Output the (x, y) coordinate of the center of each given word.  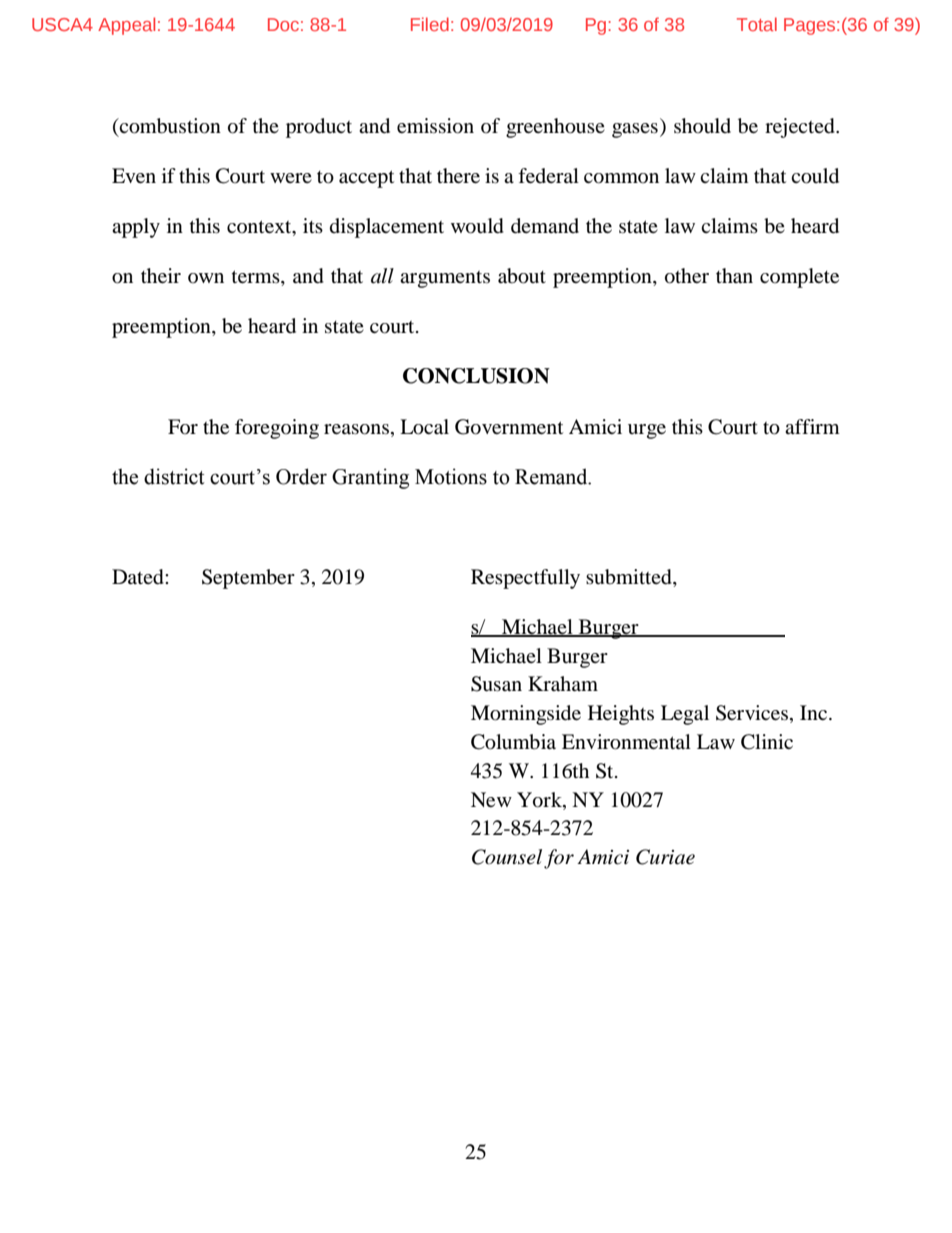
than (734, 276)
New (491, 799)
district (174, 476)
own (206, 278)
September (248, 579)
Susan (496, 684)
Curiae (665, 857)
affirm (812, 426)
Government (509, 427)
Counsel (507, 857)
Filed (430, 24)
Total (757, 24)
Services (753, 714)
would (477, 226)
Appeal (126, 26)
